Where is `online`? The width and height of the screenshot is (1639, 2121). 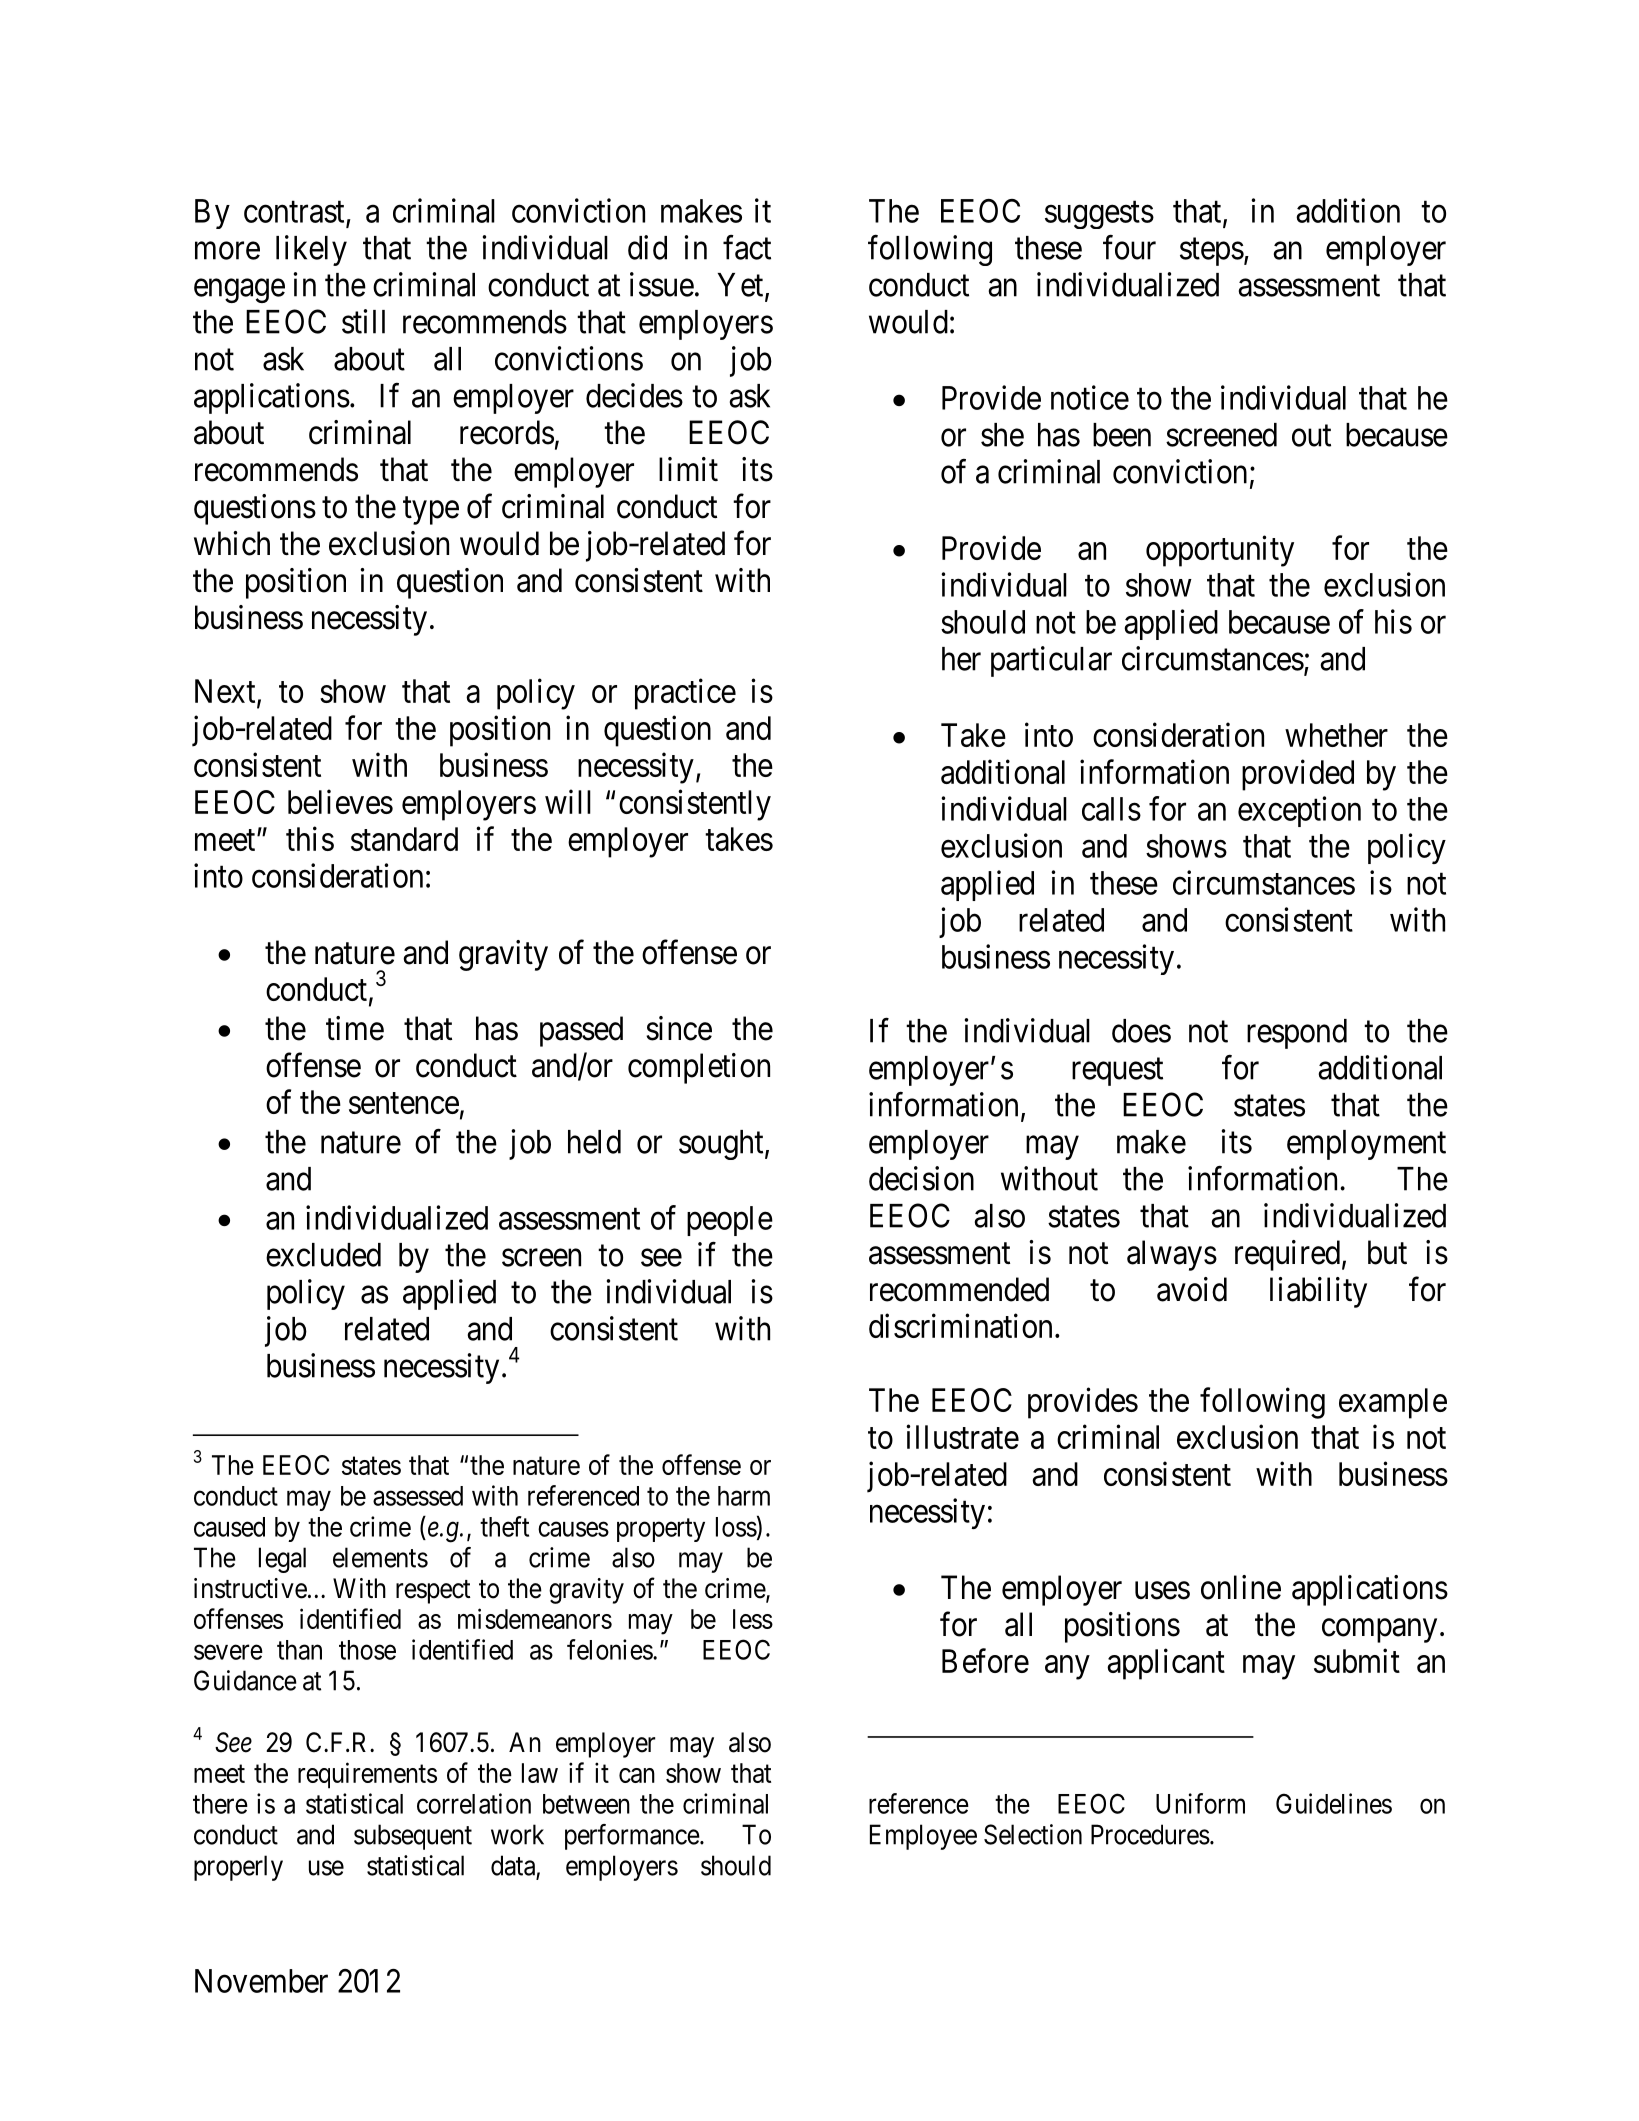 online is located at coordinates (1241, 1587).
